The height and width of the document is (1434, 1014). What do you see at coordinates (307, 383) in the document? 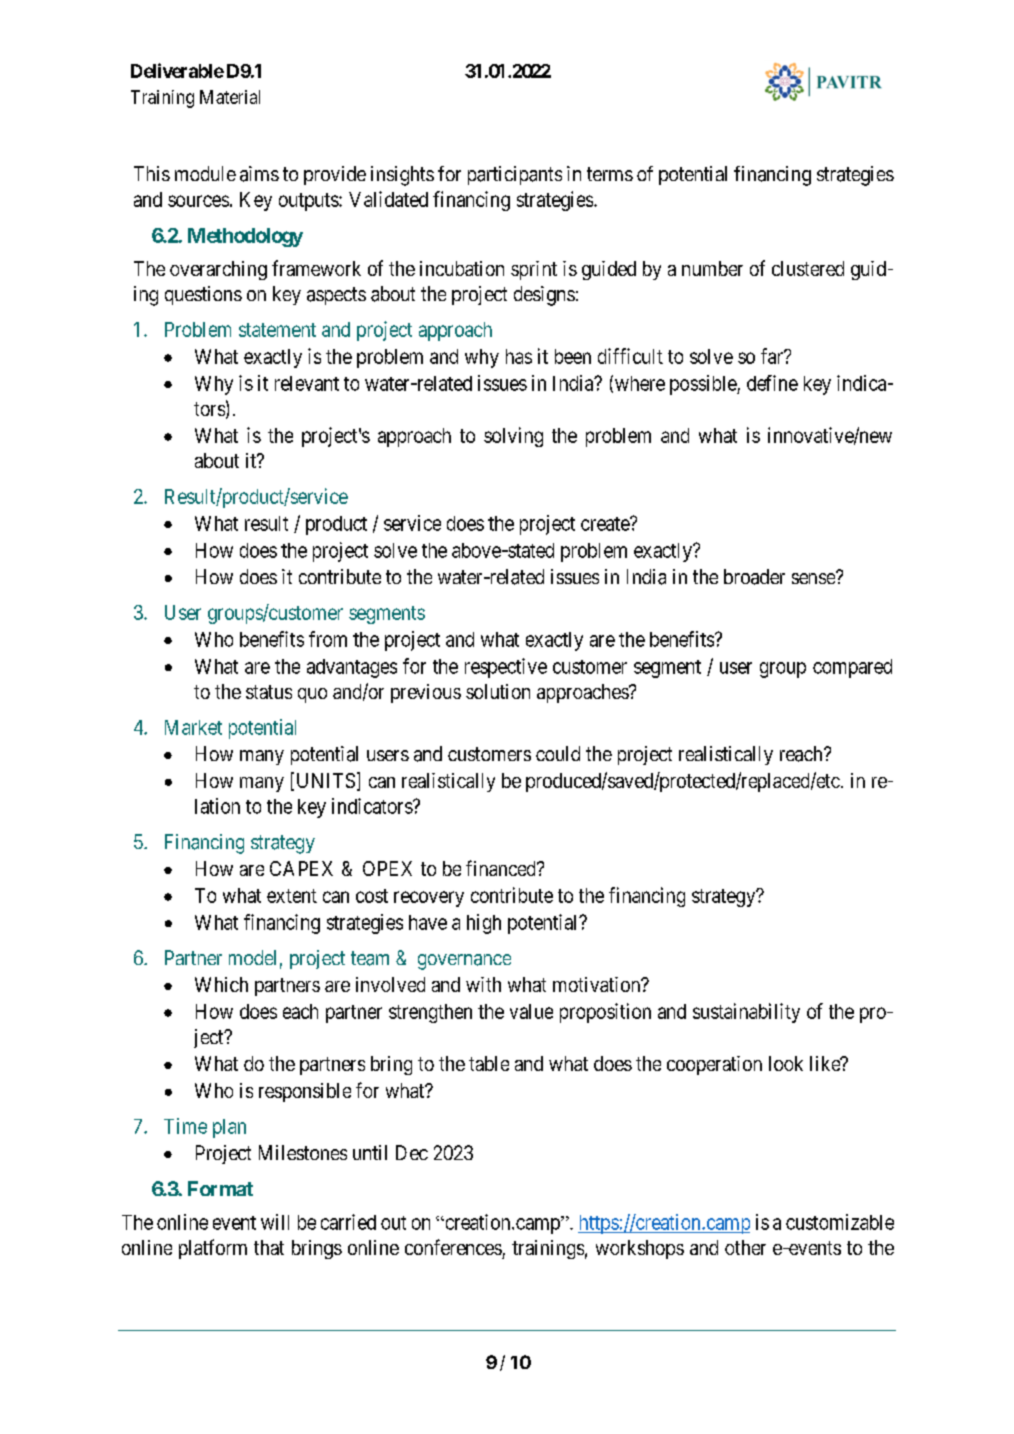
I see `relevant` at bounding box center [307, 383].
